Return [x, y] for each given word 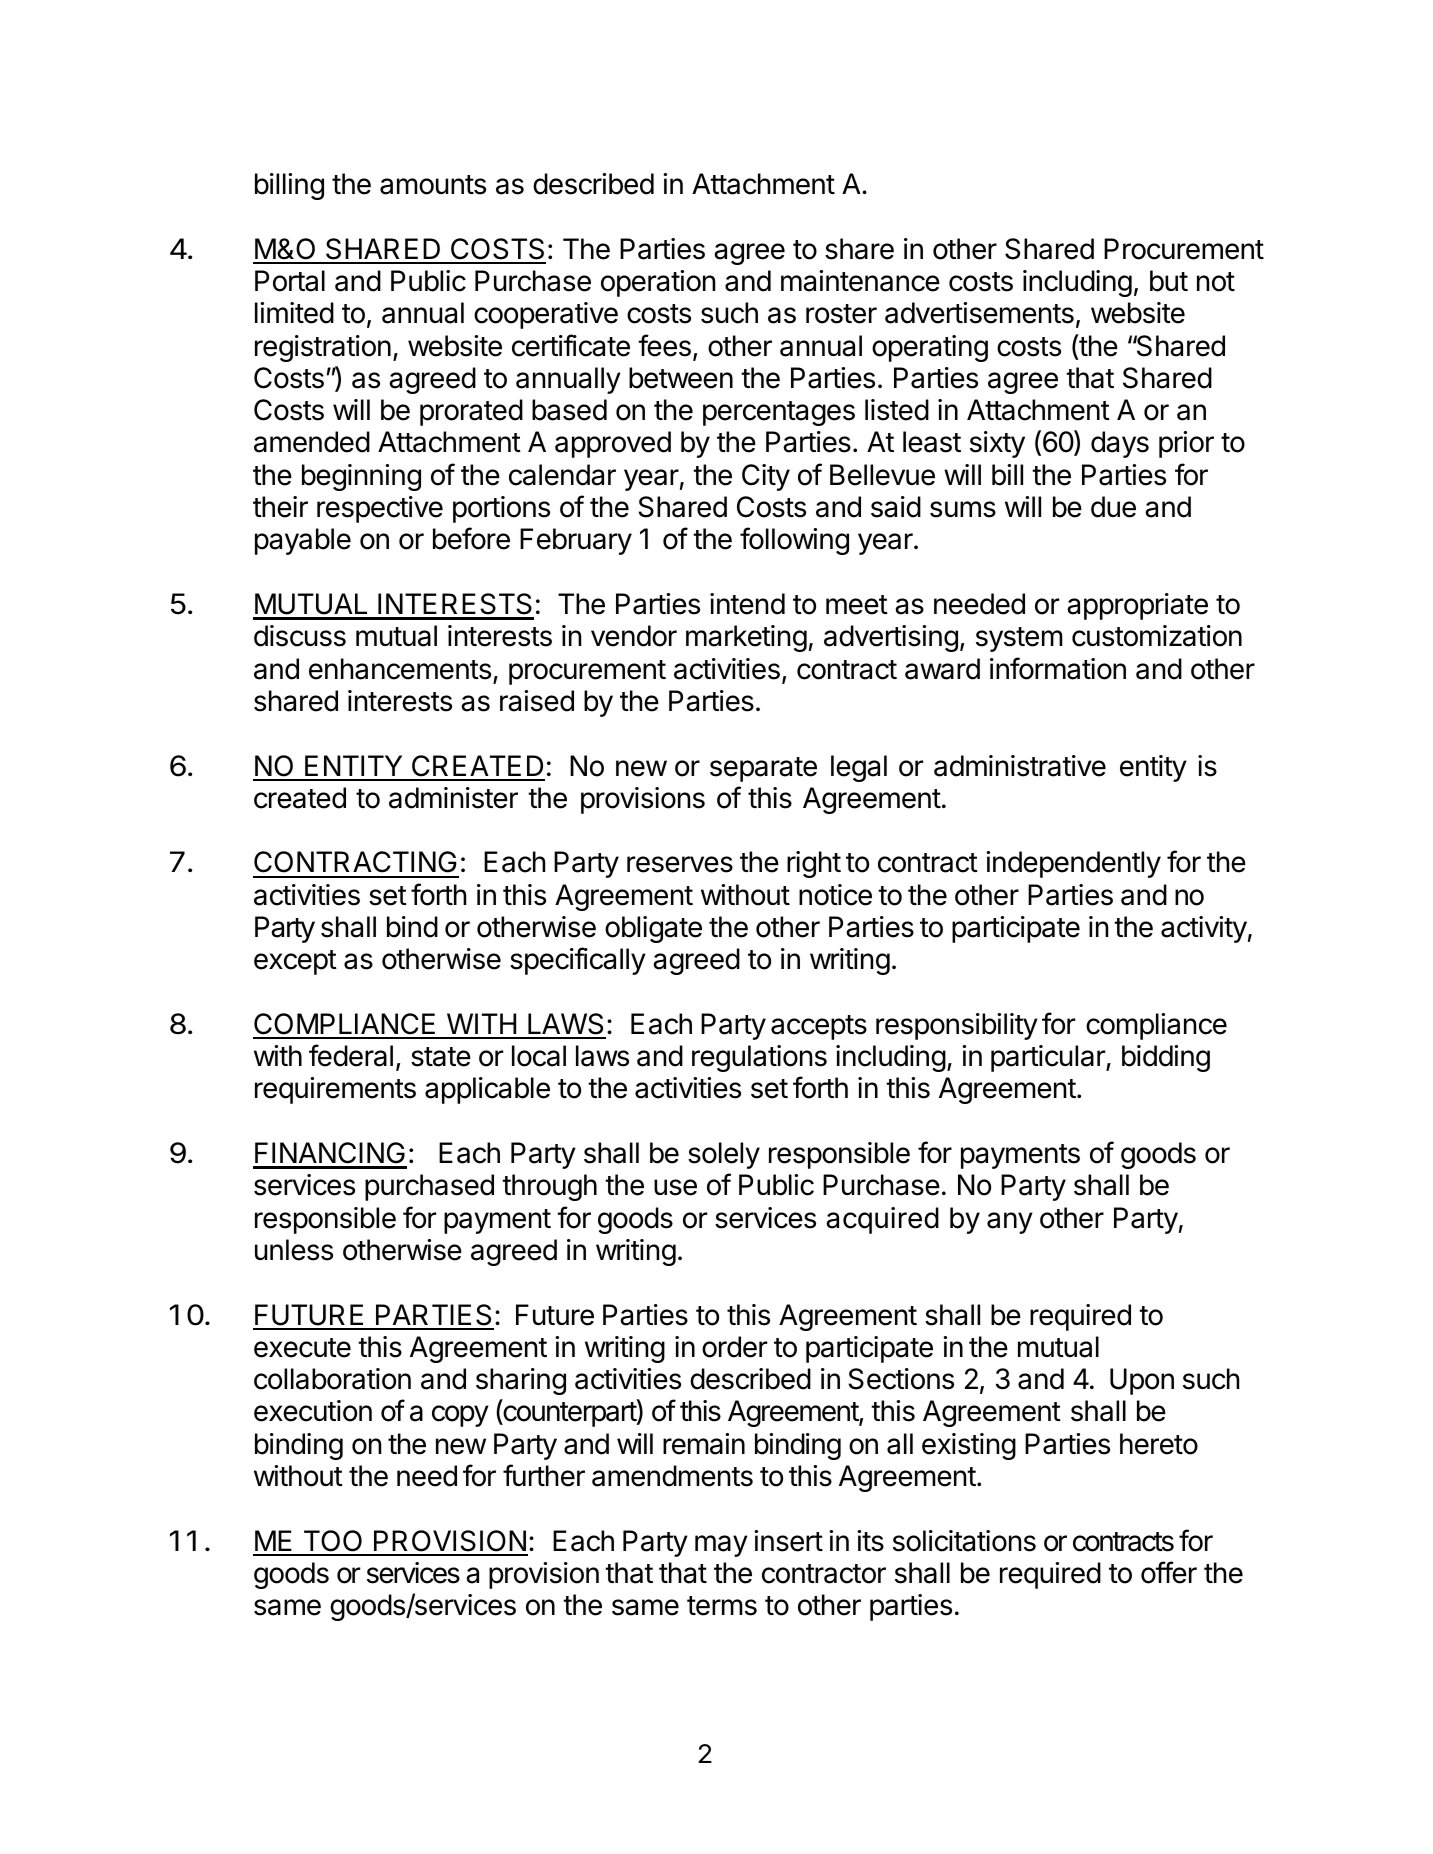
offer [1169, 1572]
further [544, 1475]
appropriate [1137, 606]
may [721, 1546]
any [1010, 1223]
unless [294, 1250]
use [675, 1187]
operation [658, 283]
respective [380, 509]
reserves [680, 864]
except [295, 962]
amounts [433, 185]
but [1169, 281]
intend [747, 604]
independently [1073, 864]
